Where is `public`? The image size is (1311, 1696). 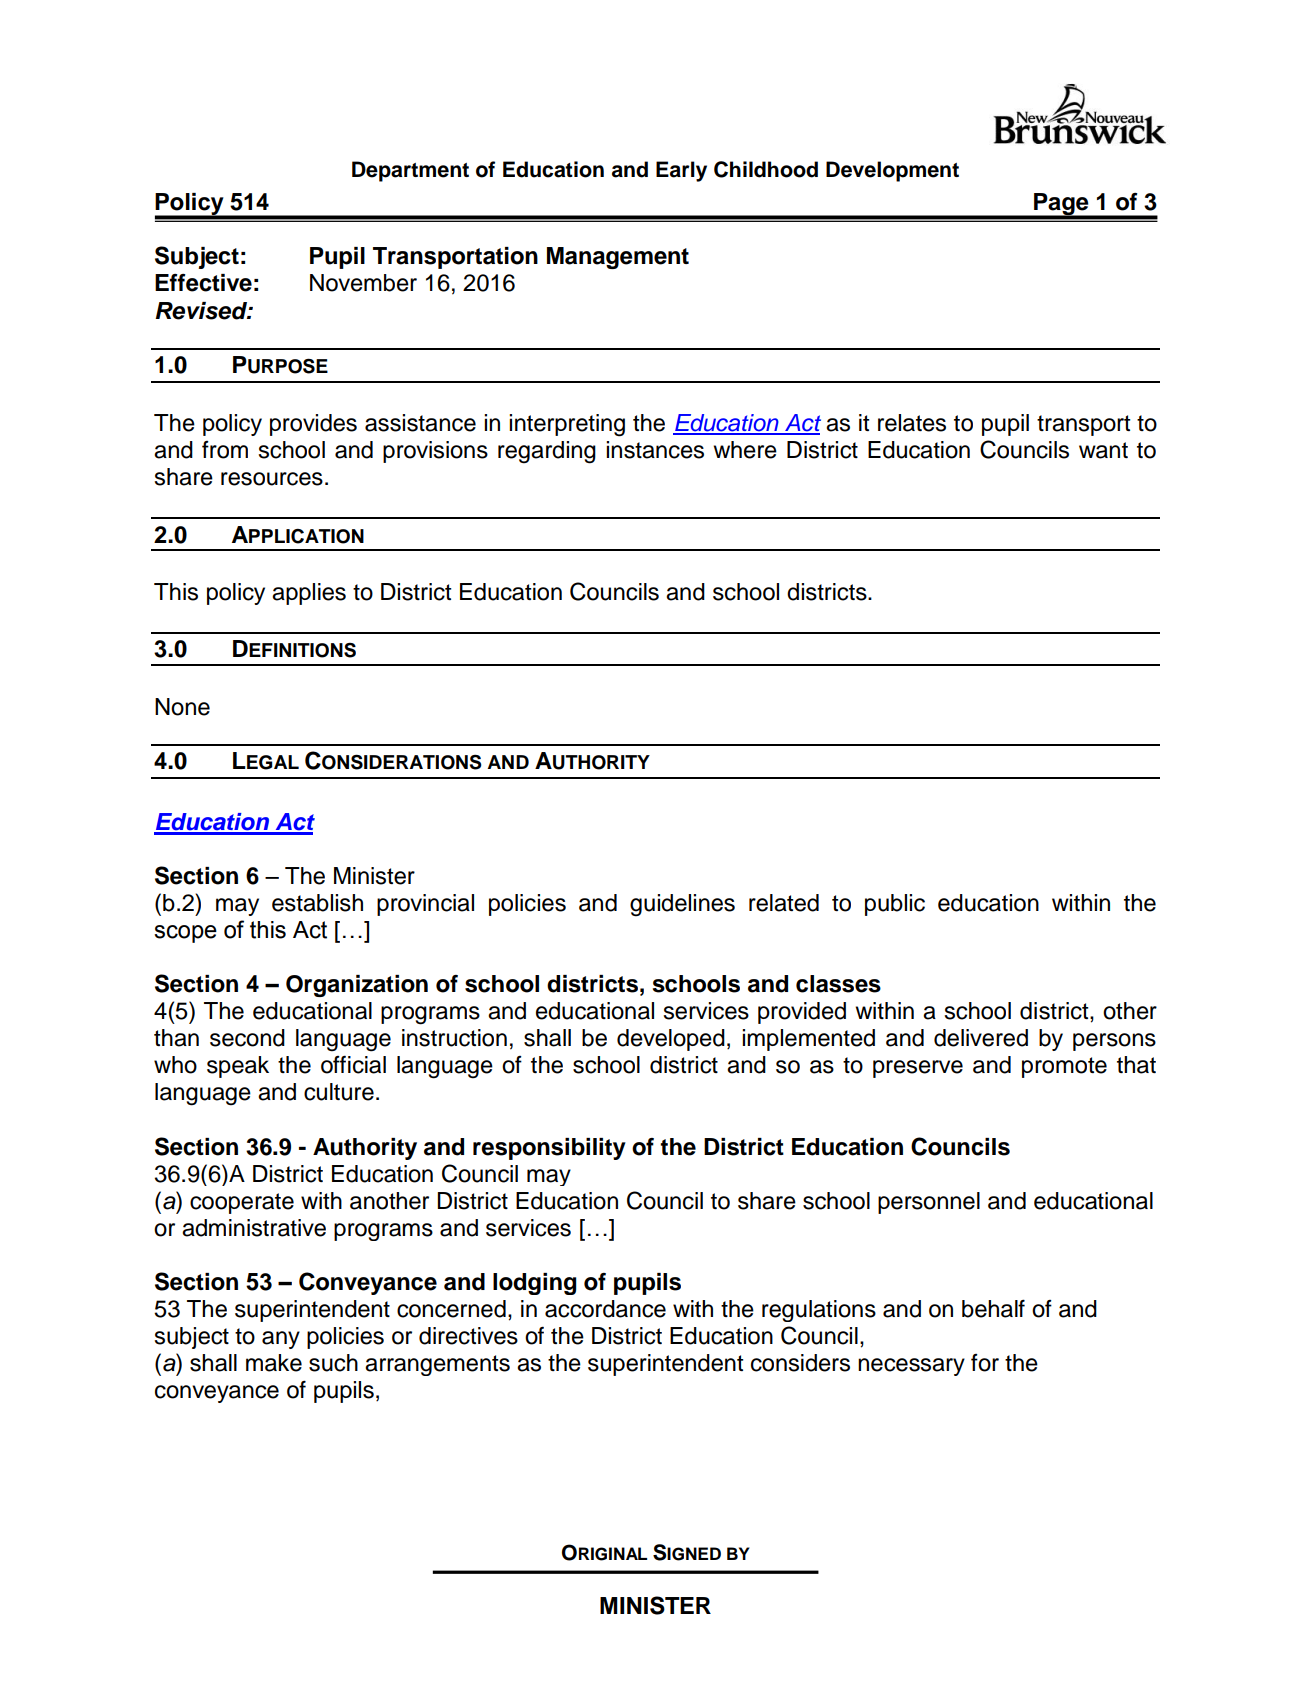 public is located at coordinates (895, 905).
